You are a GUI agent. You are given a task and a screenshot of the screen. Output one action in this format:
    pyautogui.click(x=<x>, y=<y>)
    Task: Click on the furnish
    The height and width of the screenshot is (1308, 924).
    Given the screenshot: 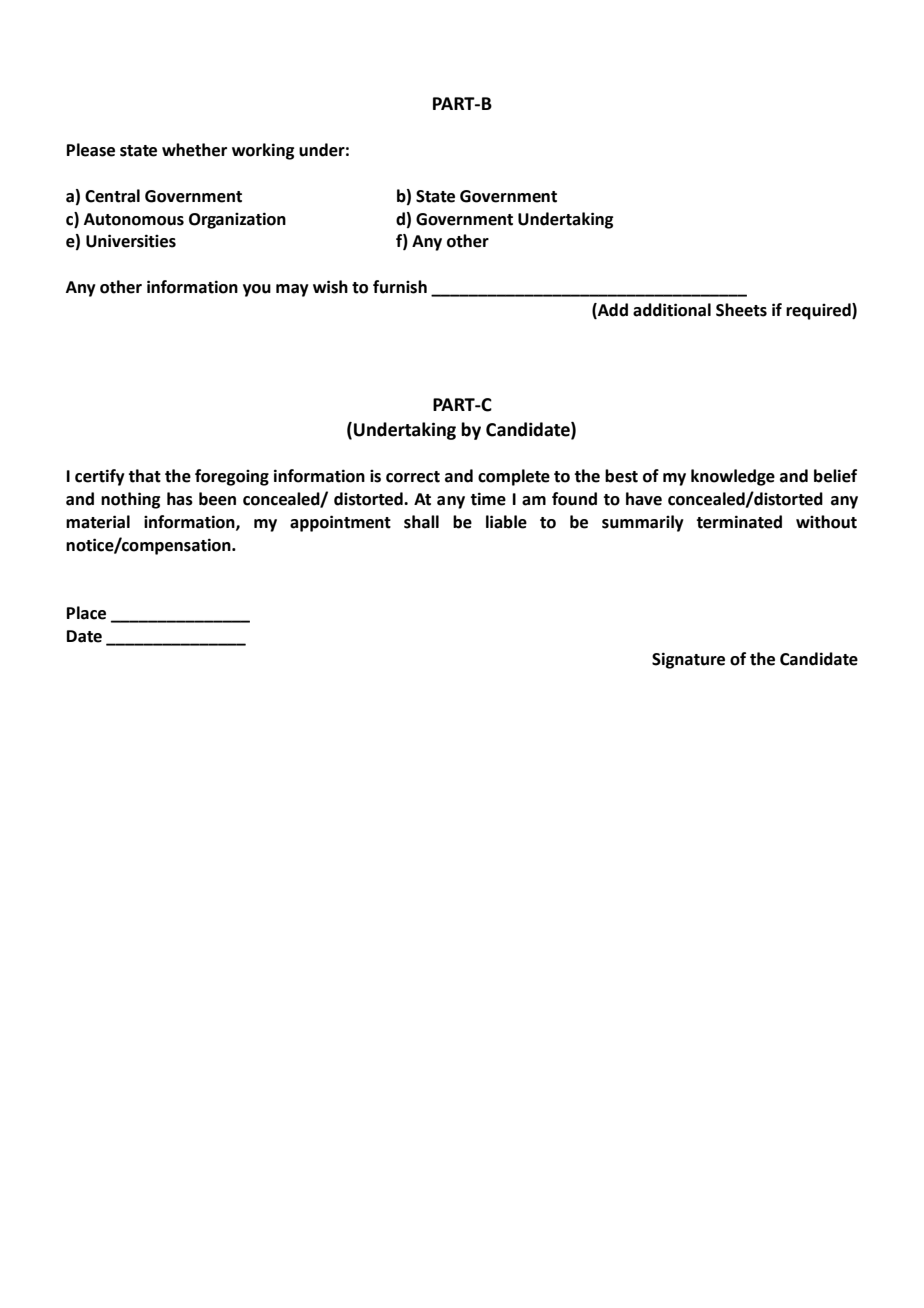 What is the action you would take?
    pyautogui.click(x=400, y=287)
